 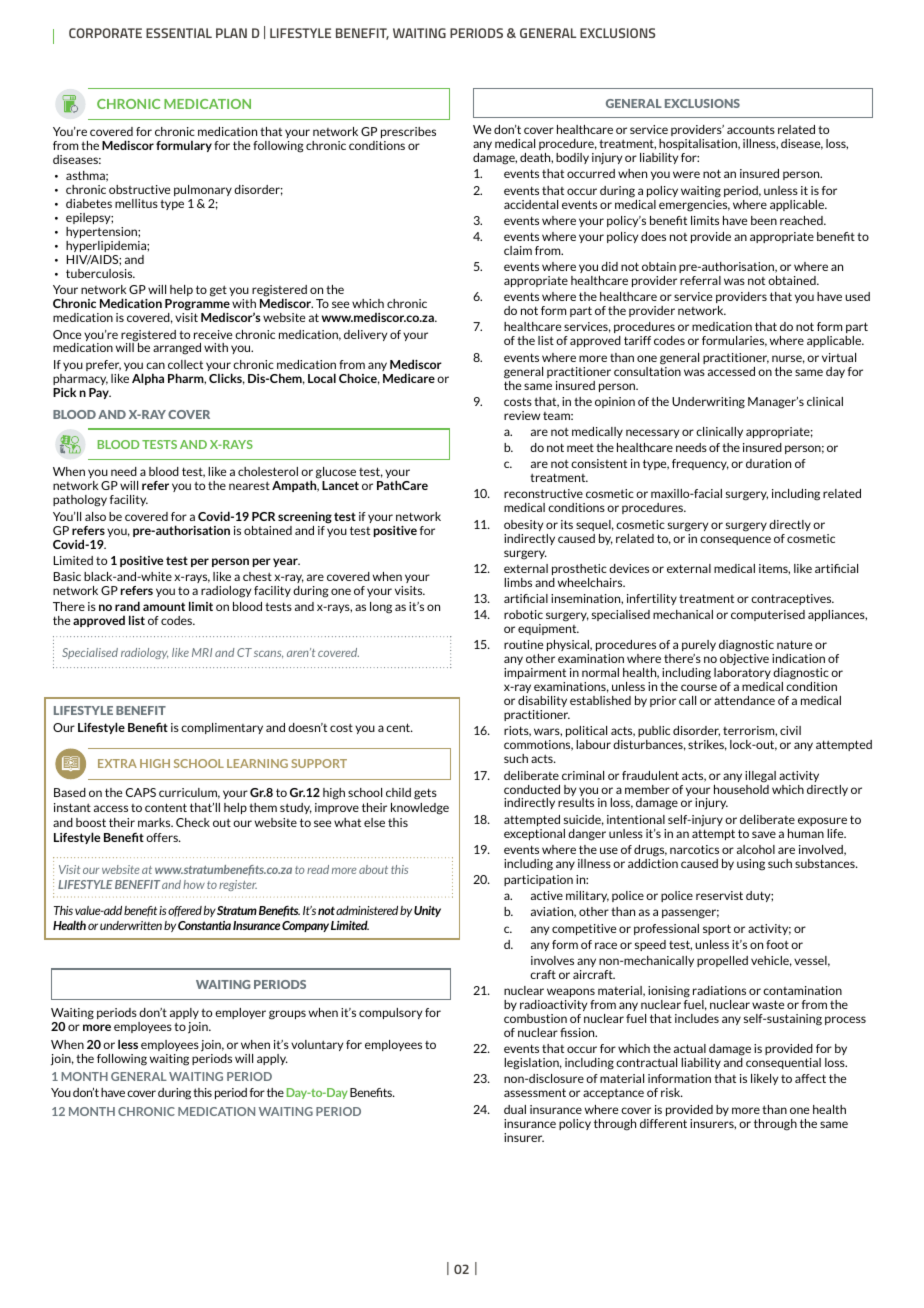 I want to click on ESSENTIAL, so click(x=179, y=33).
